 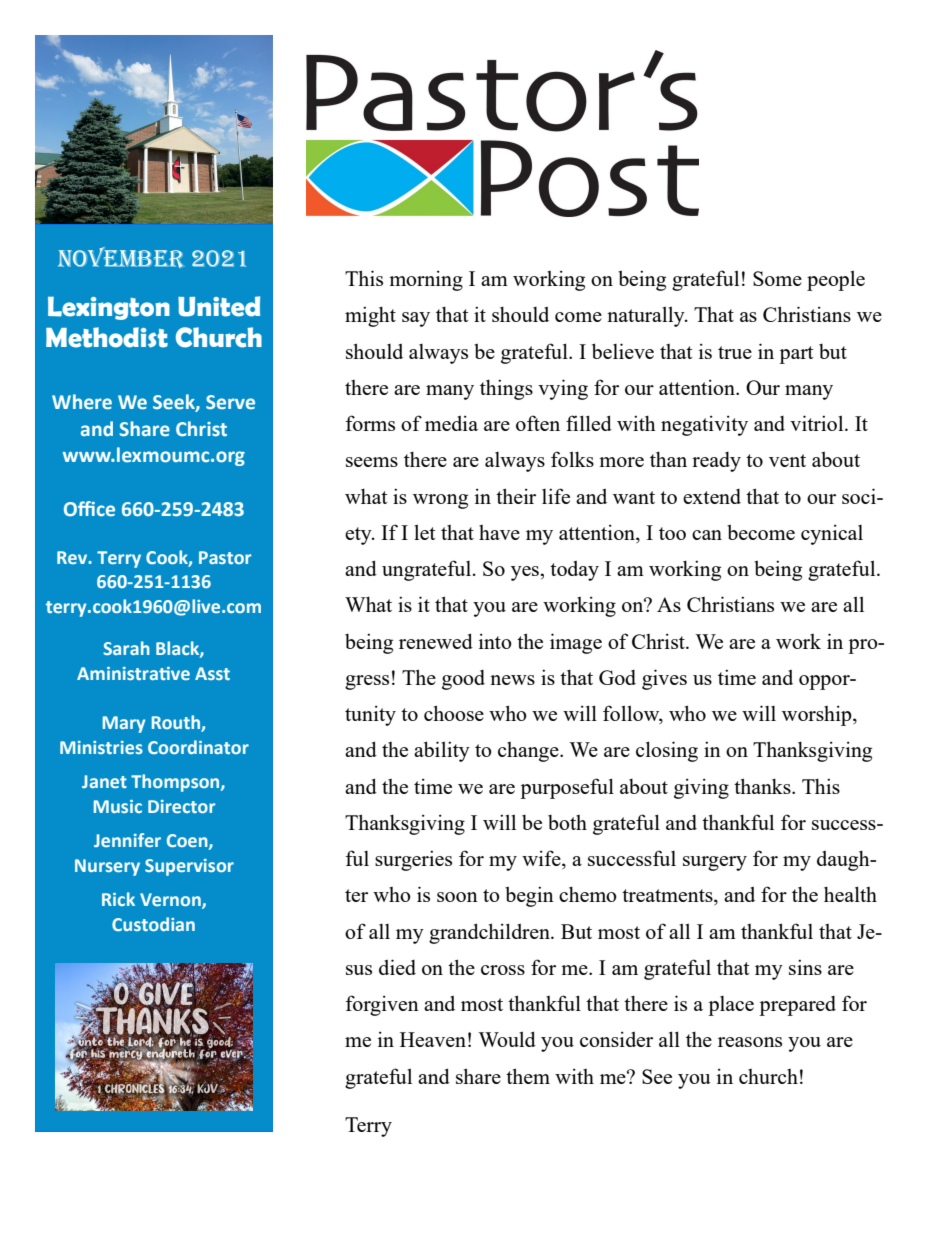 I want to click on soon, so click(x=457, y=897).
